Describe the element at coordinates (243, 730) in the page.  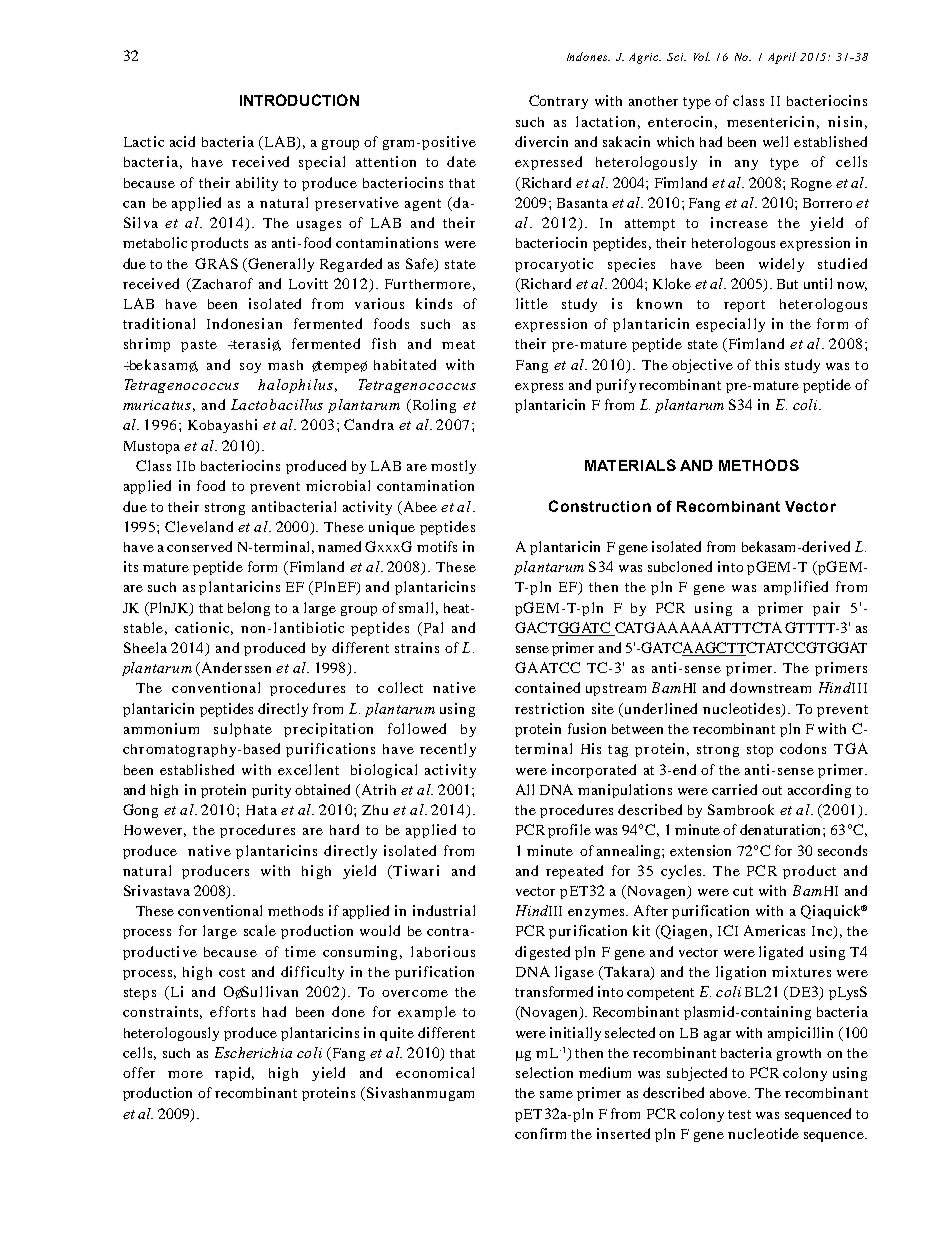
I see `sulphate` at that location.
